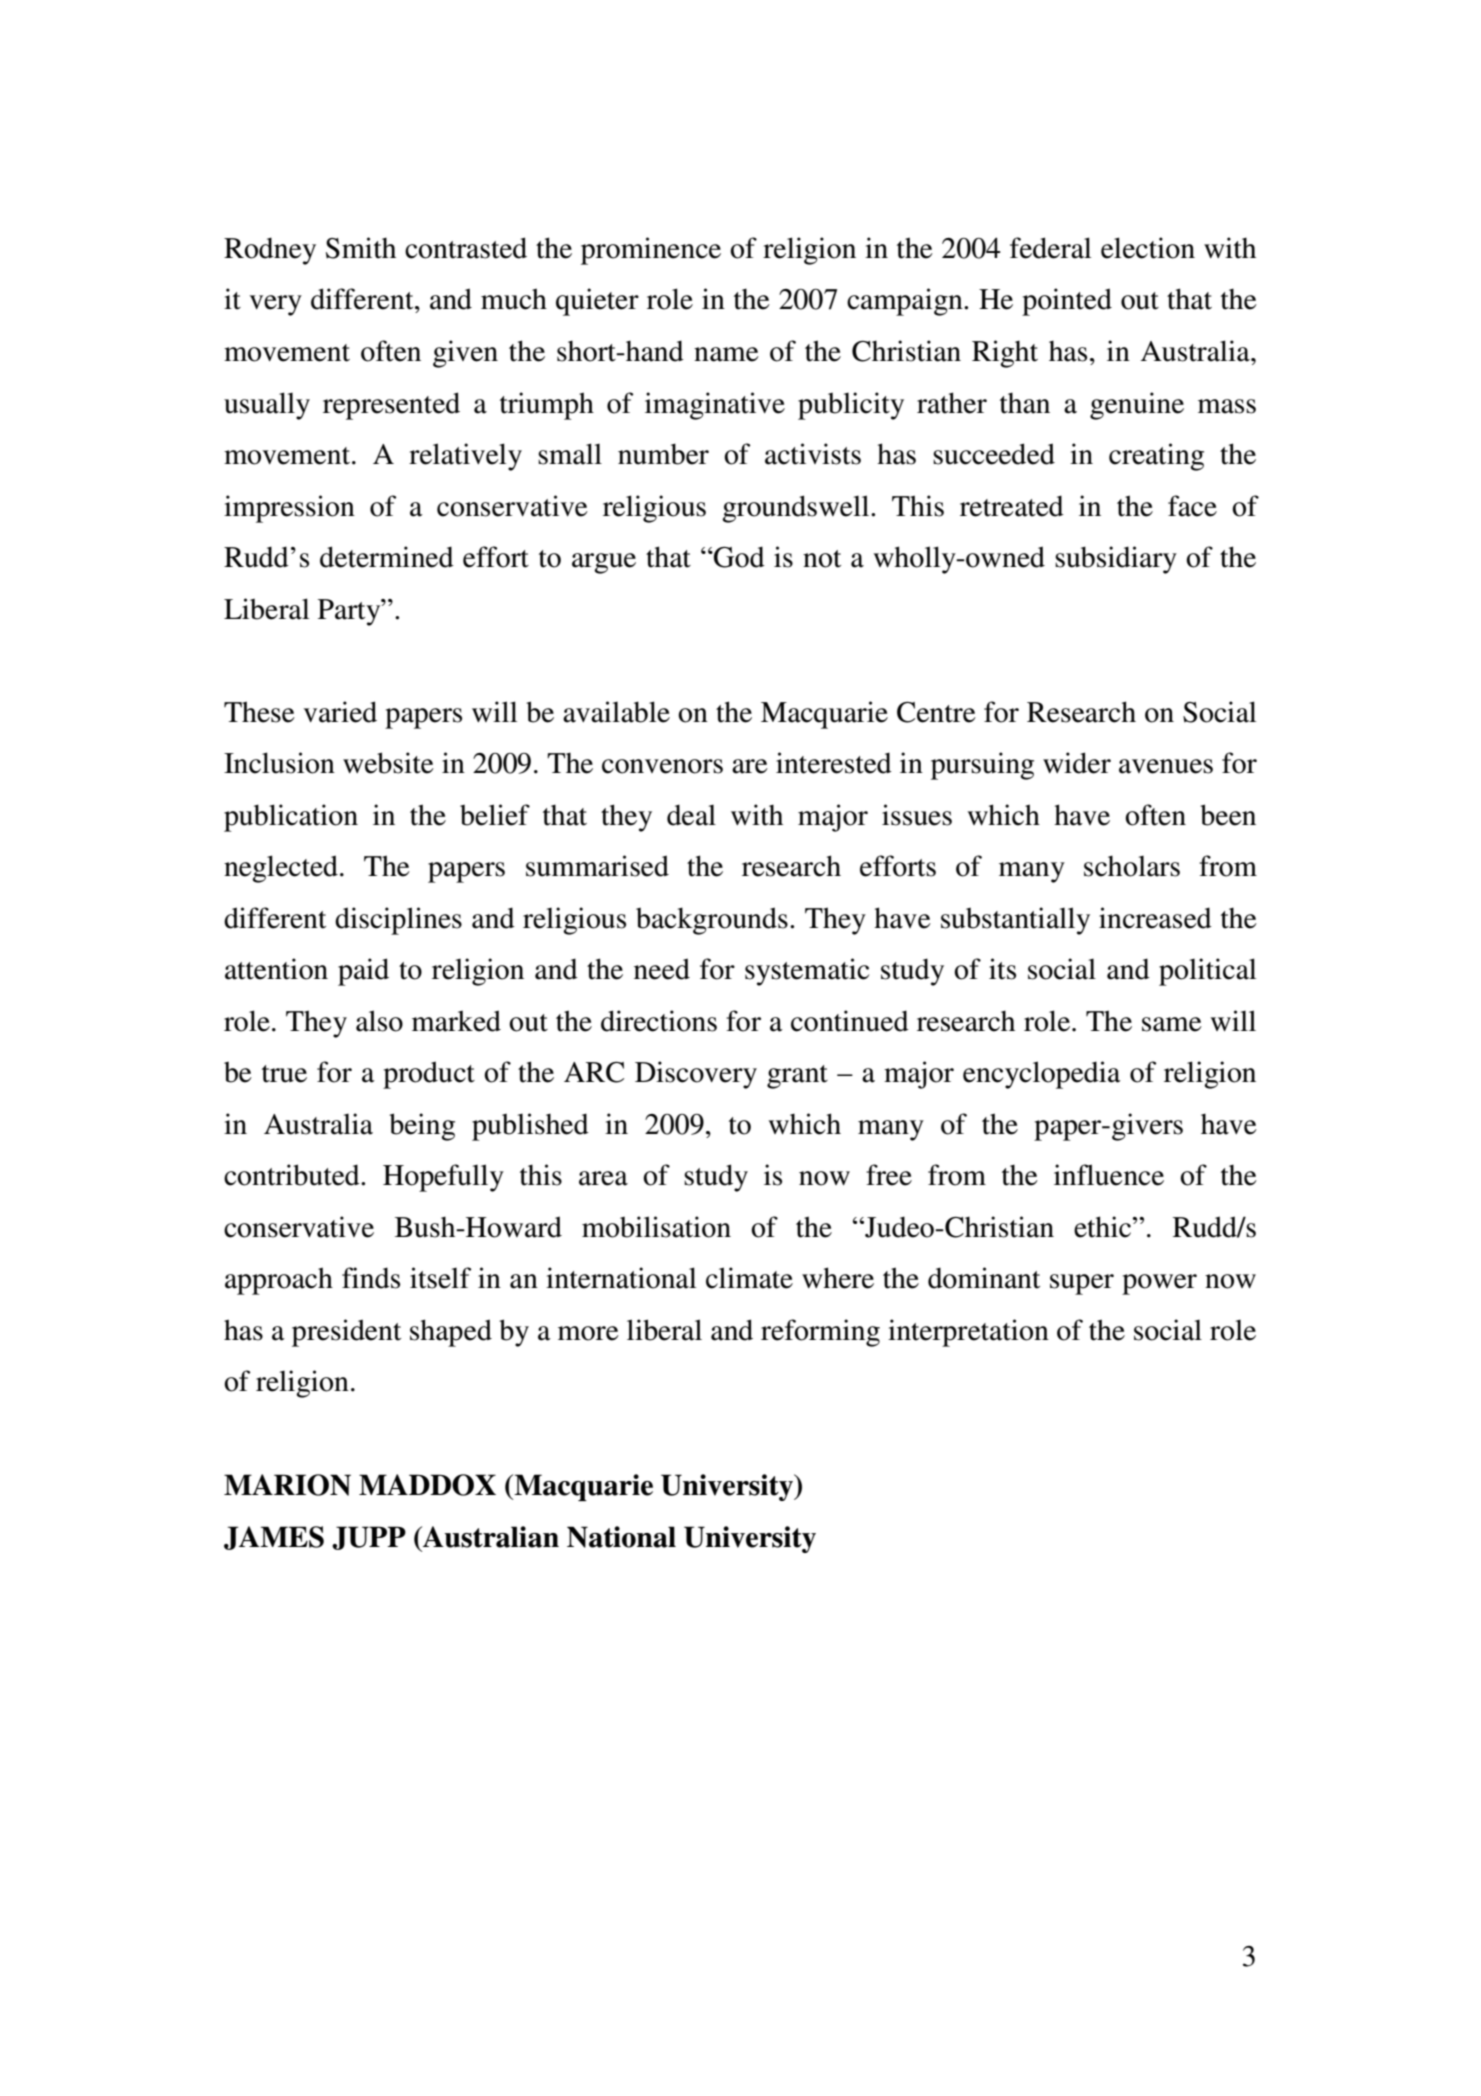 The width and height of the page is (1481, 2096). Describe the element at coordinates (1067, 302) in the page. I see `pointed` at that location.
